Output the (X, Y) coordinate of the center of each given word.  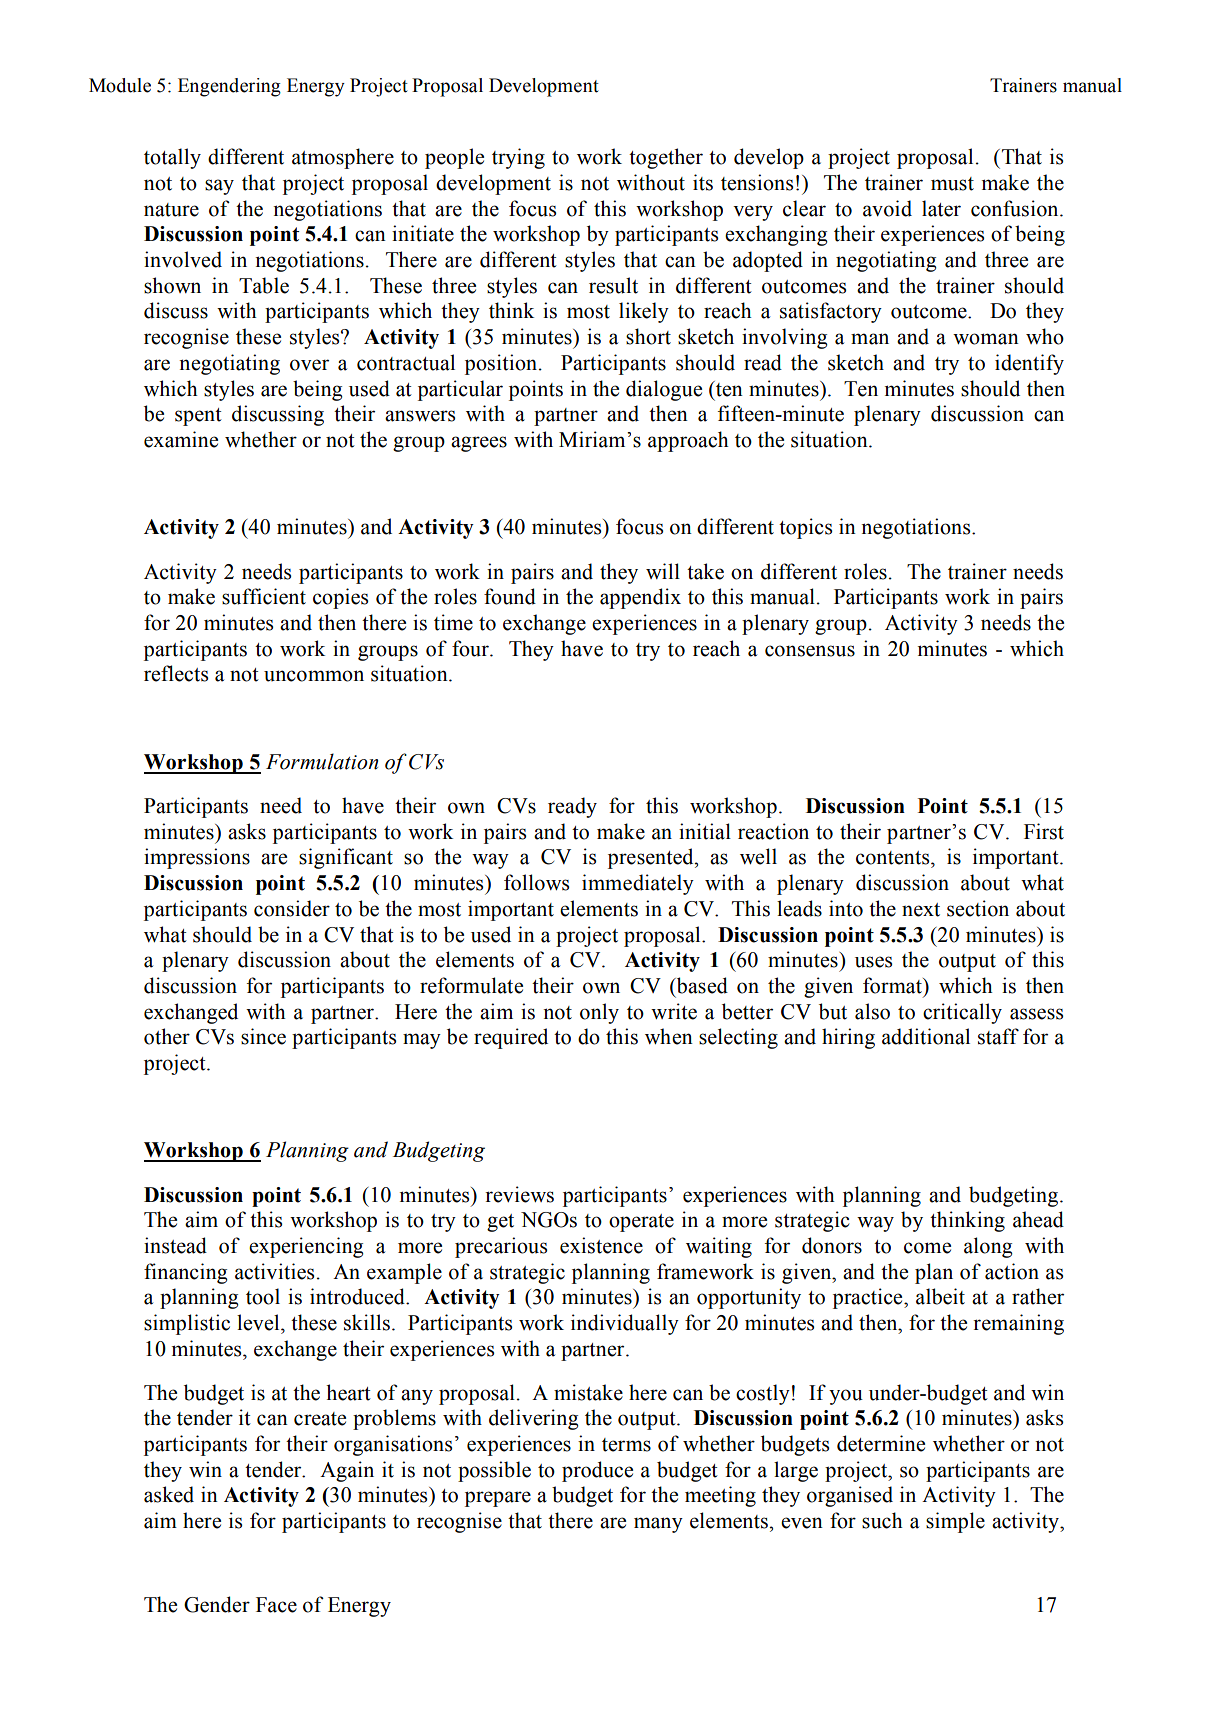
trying (518, 158)
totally (172, 158)
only (599, 1013)
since (263, 1036)
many (658, 1525)
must (952, 184)
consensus (810, 651)
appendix (640, 598)
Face (276, 1605)
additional (926, 1036)
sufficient (264, 596)
